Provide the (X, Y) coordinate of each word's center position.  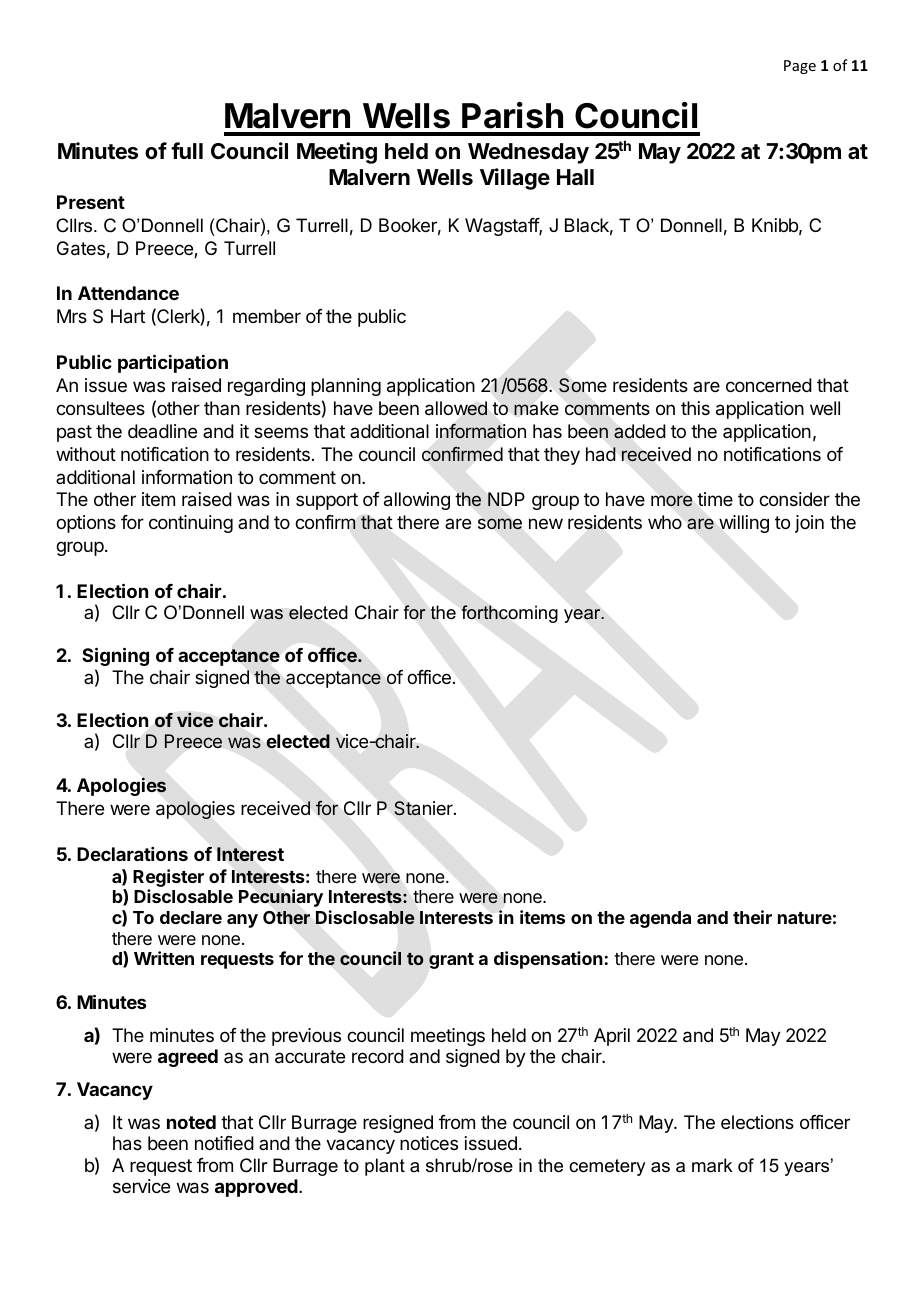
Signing (115, 656)
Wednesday (528, 153)
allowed (456, 408)
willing (744, 524)
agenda (660, 919)
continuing (191, 524)
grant (451, 961)
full (187, 150)
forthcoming (509, 614)
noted (191, 1122)
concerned (769, 385)
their (752, 917)
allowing (417, 501)
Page (800, 67)
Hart (128, 316)
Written (164, 958)
